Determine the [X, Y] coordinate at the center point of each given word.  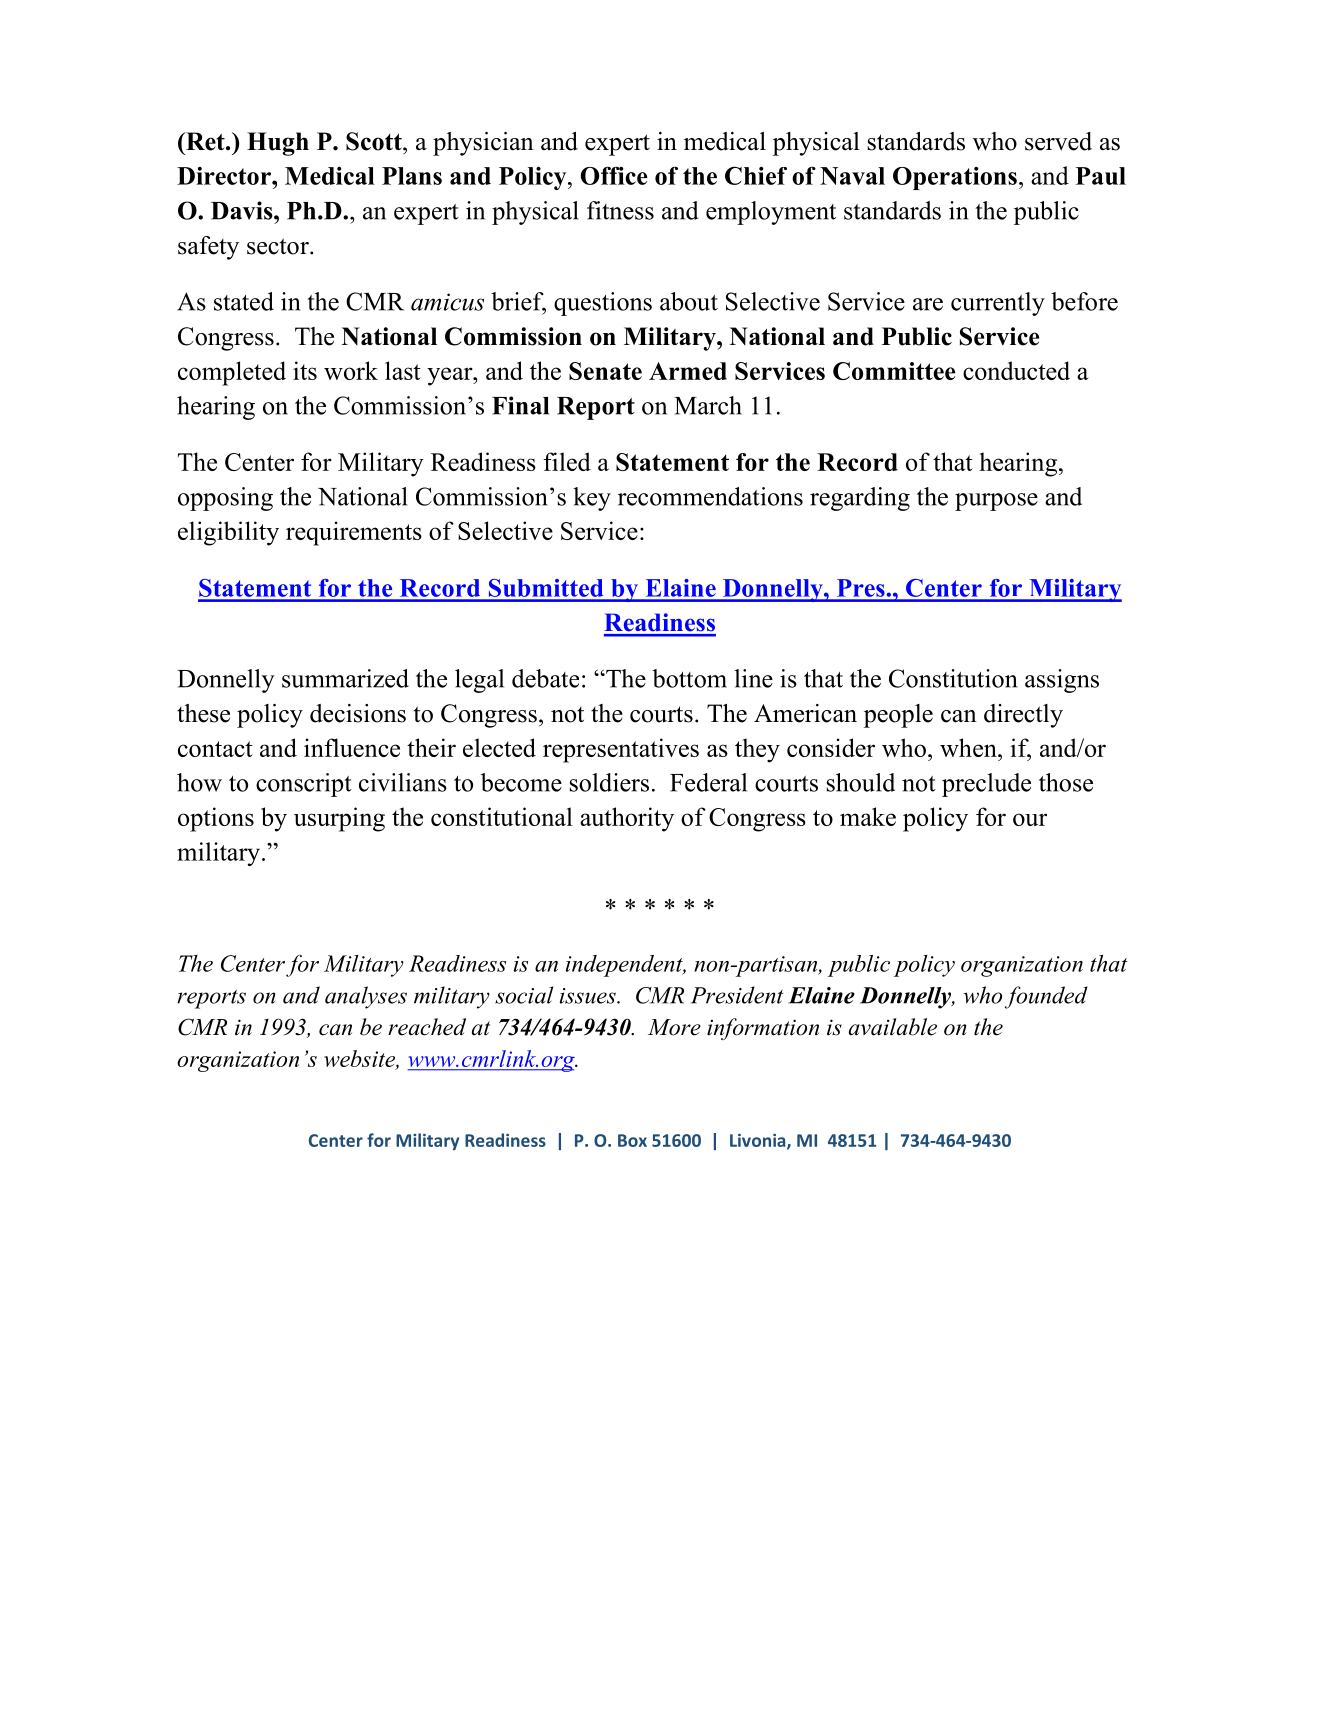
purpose [996, 502]
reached [427, 1027]
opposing [225, 499]
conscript [304, 785]
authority [627, 819]
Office [614, 175]
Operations [955, 178]
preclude [986, 785]
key [592, 499]
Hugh [278, 144]
